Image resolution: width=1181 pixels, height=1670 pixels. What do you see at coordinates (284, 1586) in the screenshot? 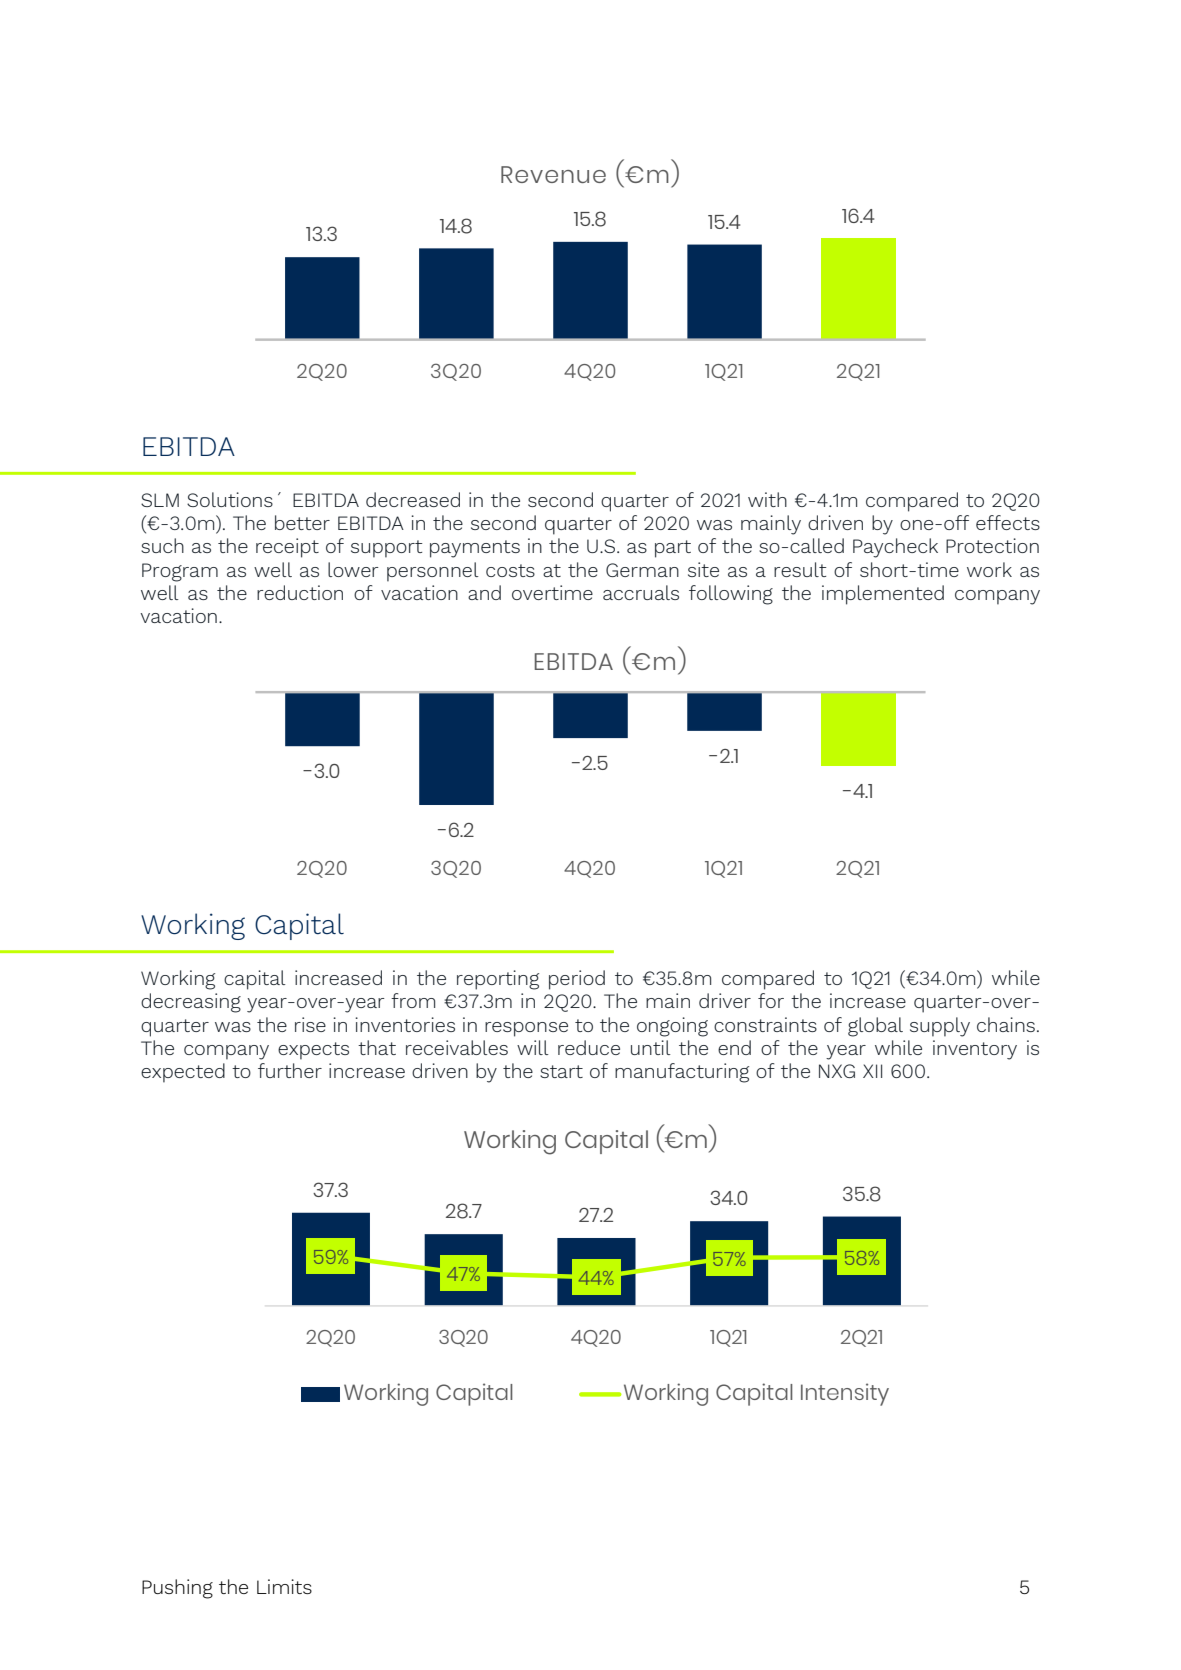
I see `Limits` at bounding box center [284, 1586].
